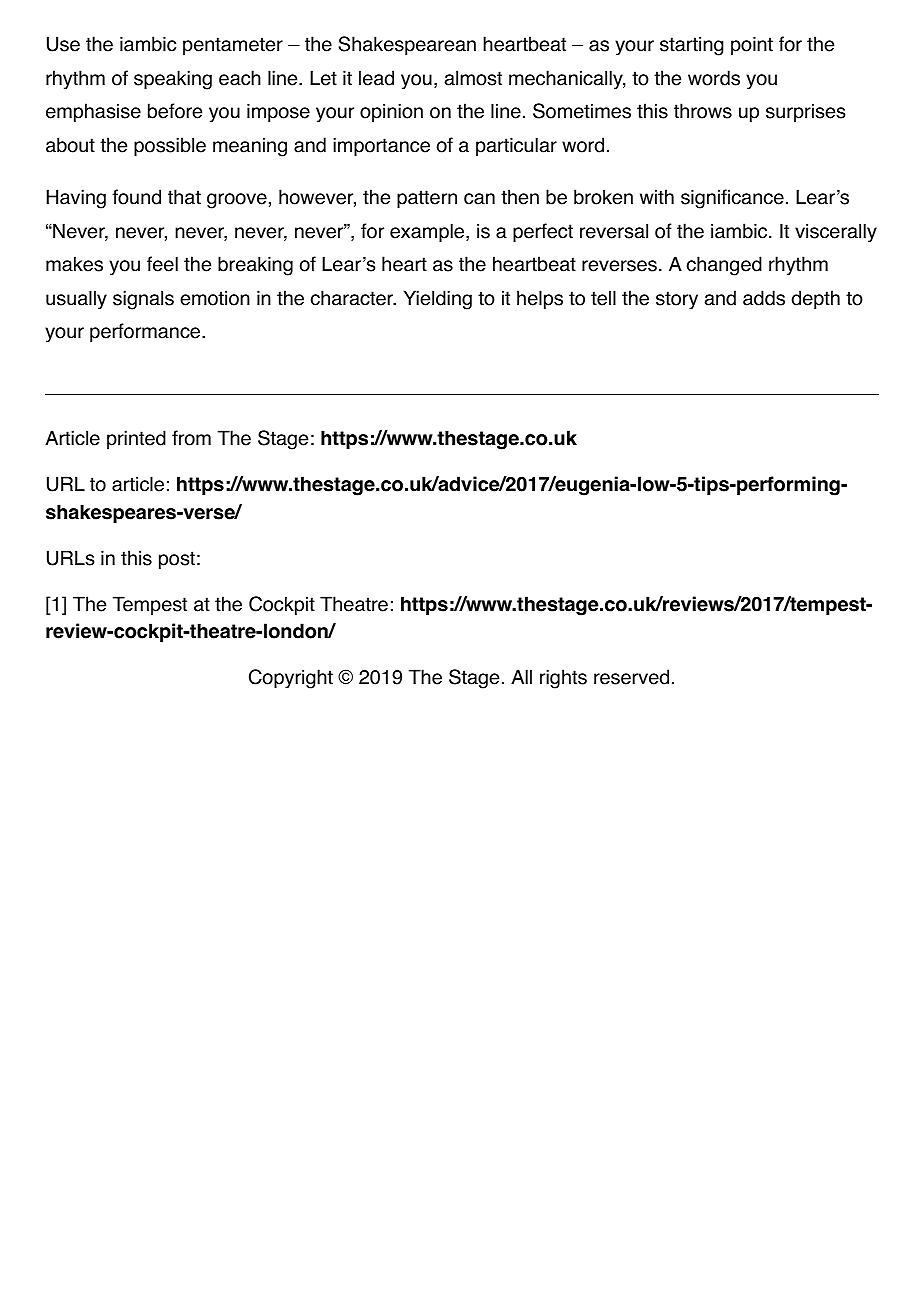 This document has width=924, height=1308. I want to click on story, so click(677, 300).
